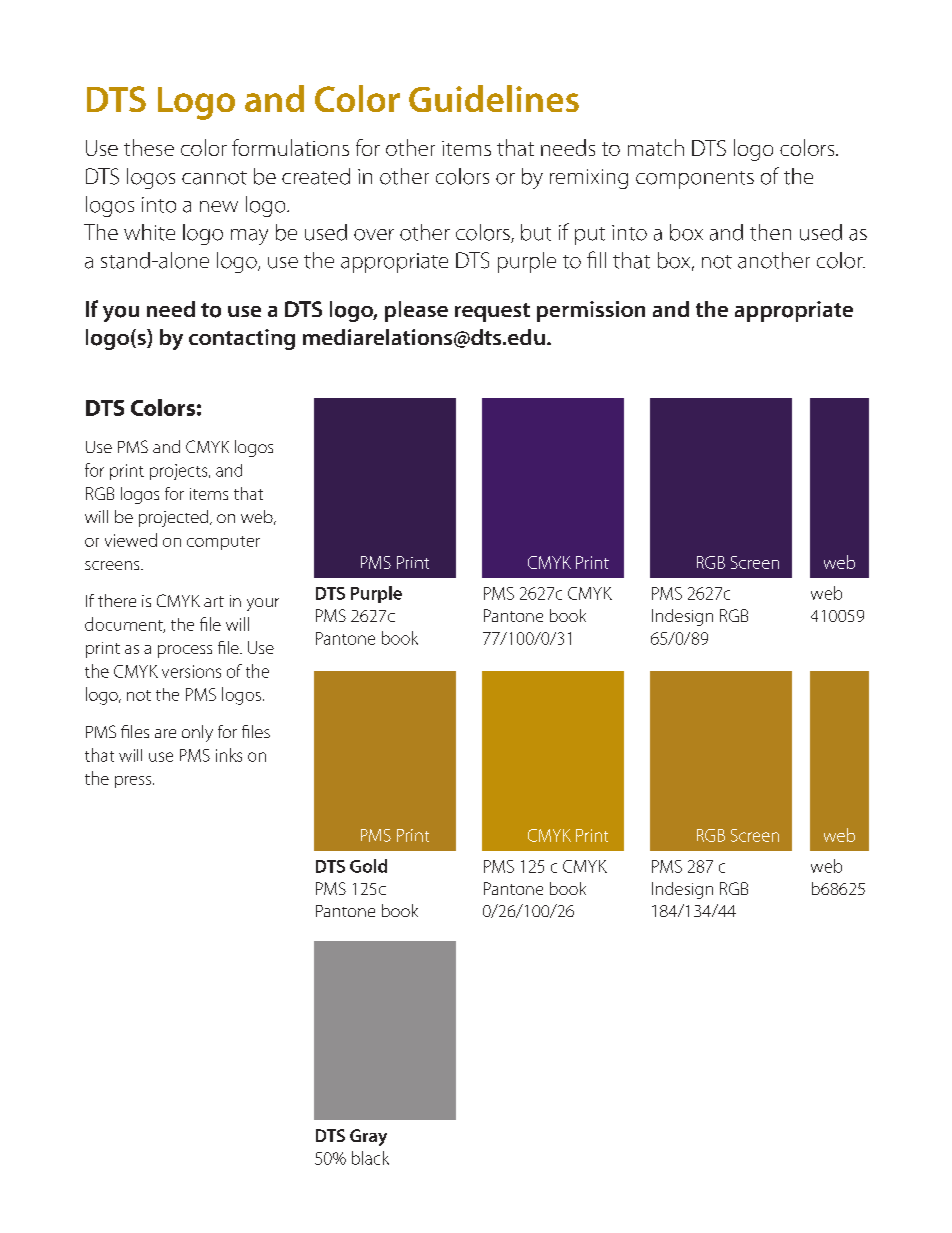  Describe the element at coordinates (197, 733) in the screenshot. I see `only` at that location.
